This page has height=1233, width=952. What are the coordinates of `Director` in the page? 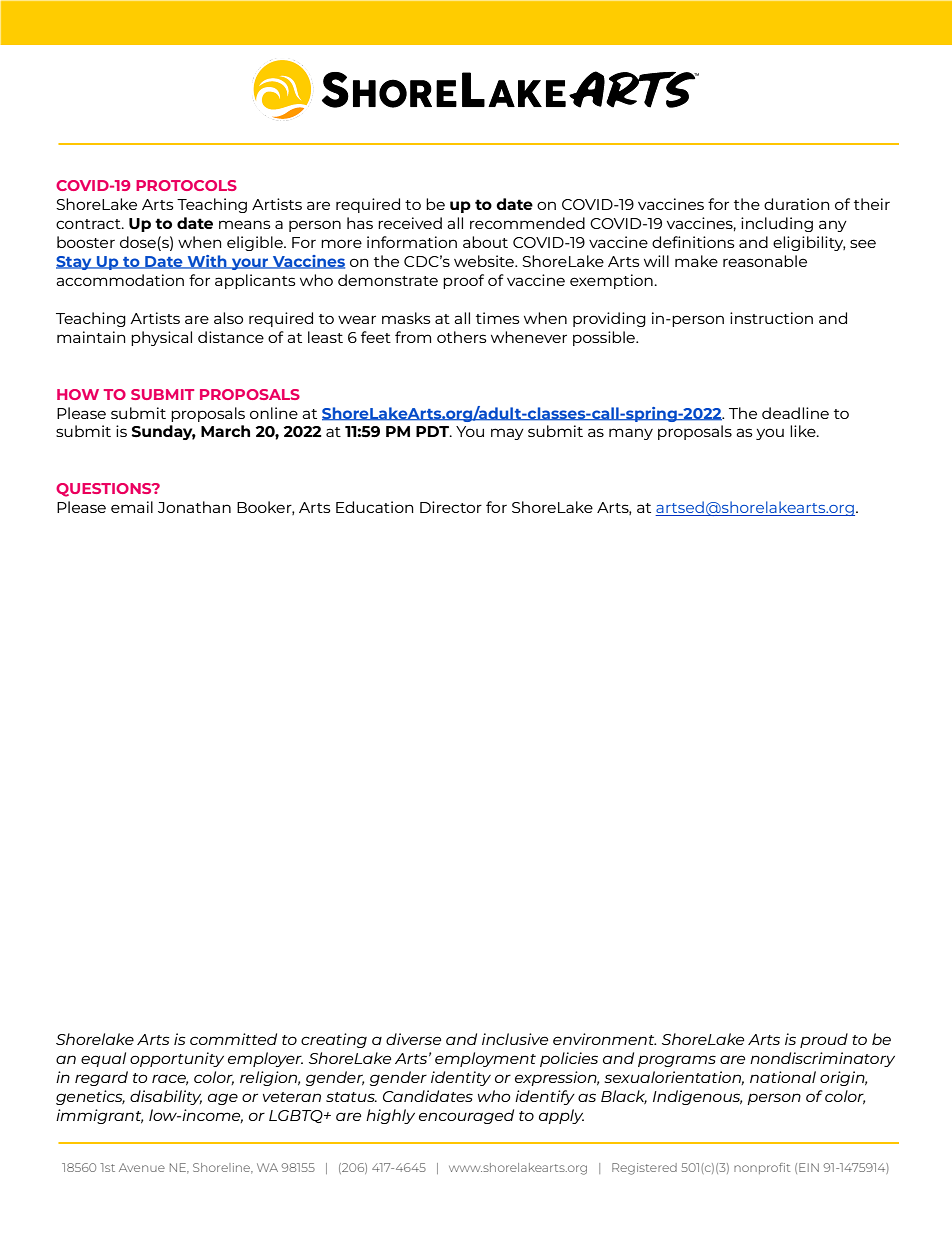 It's located at (451, 507).
